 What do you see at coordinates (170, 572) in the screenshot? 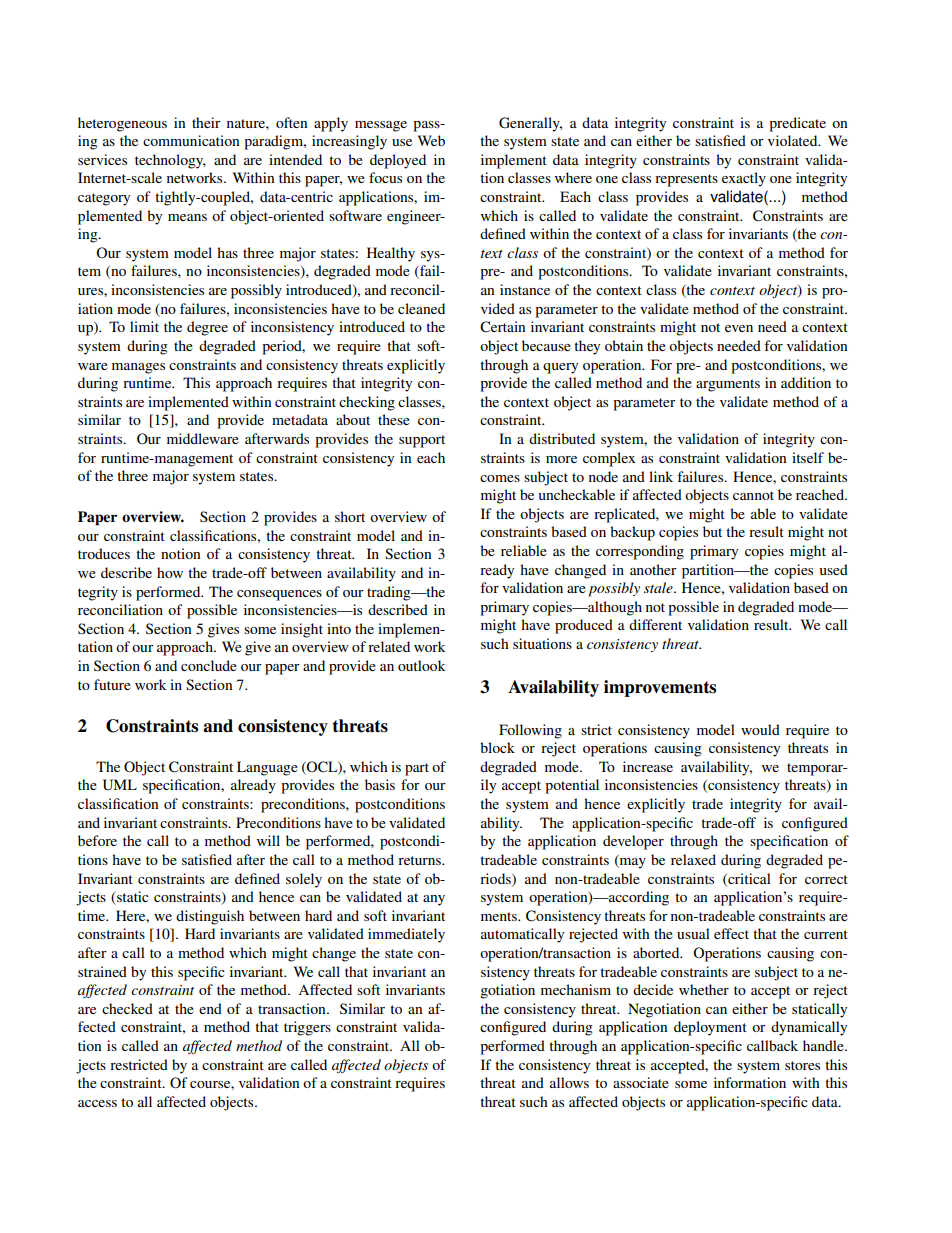
I see `how` at bounding box center [170, 572].
